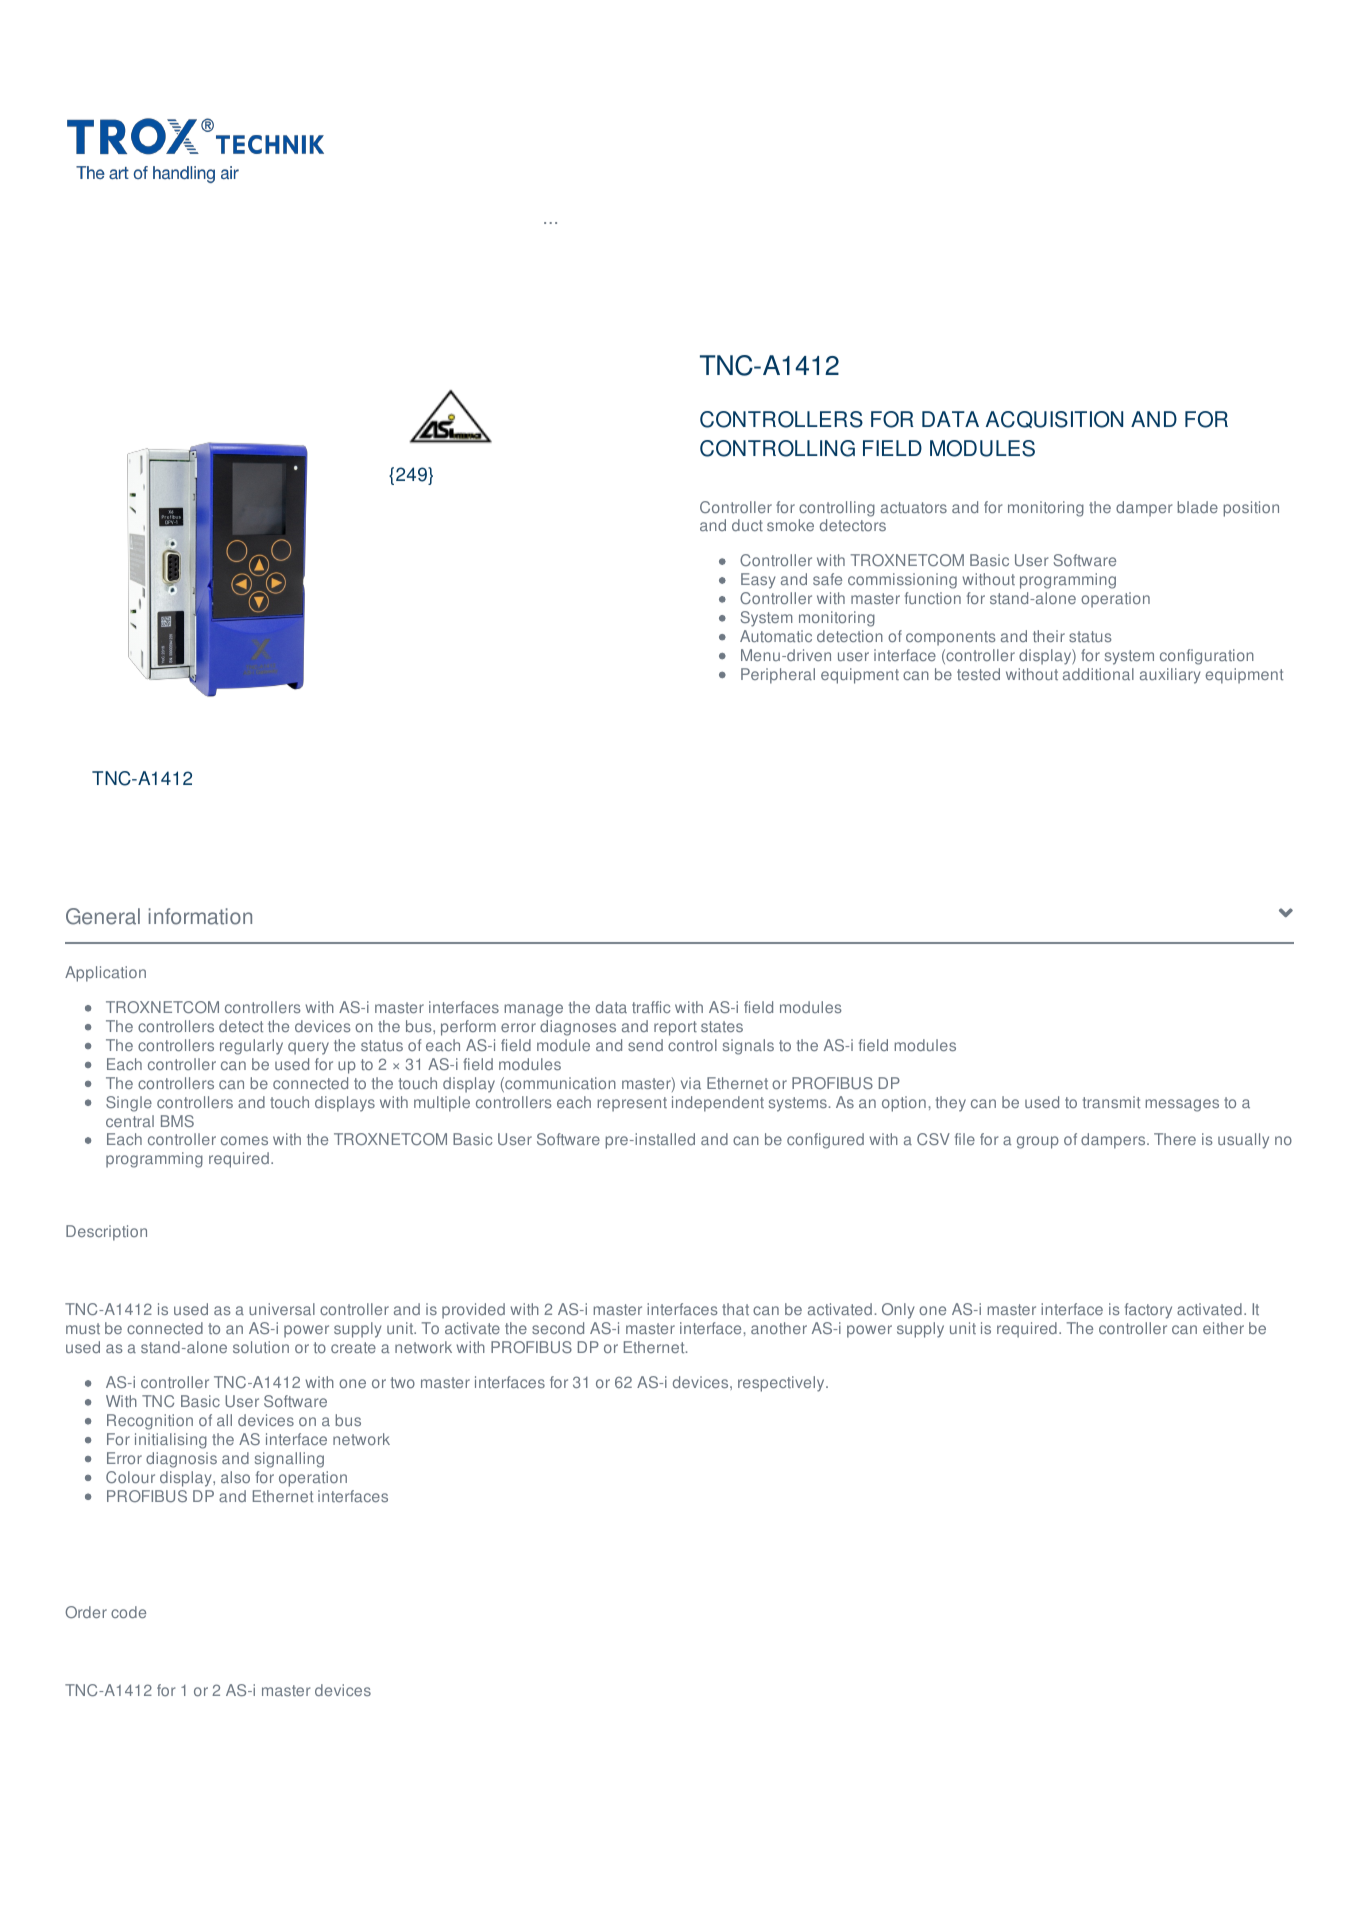 The height and width of the image is (1925, 1360). I want to click on additional, so click(1098, 674).
